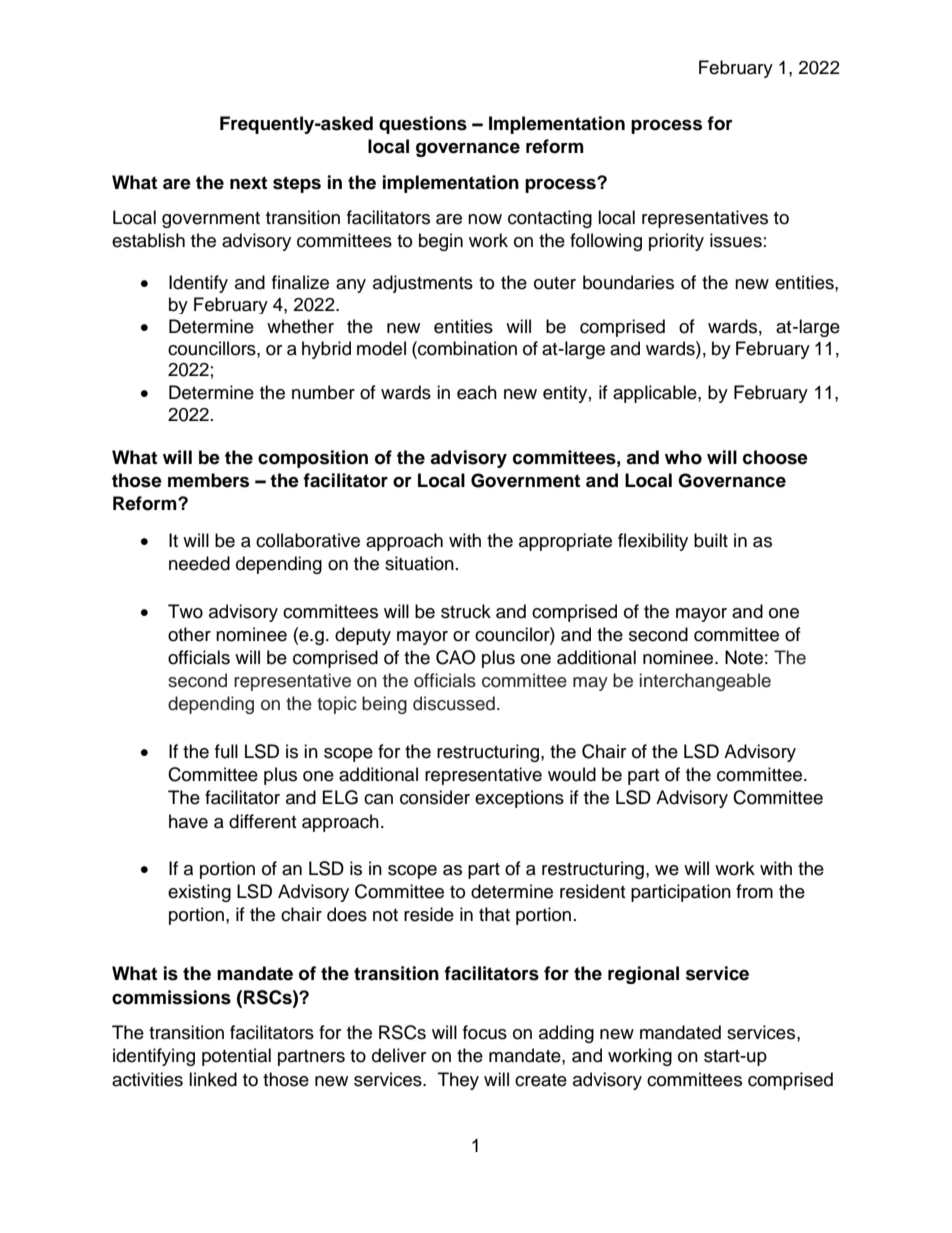 Image resolution: width=952 pixels, height=1233 pixels. What do you see at coordinates (754, 891) in the image?
I see `from` at bounding box center [754, 891].
